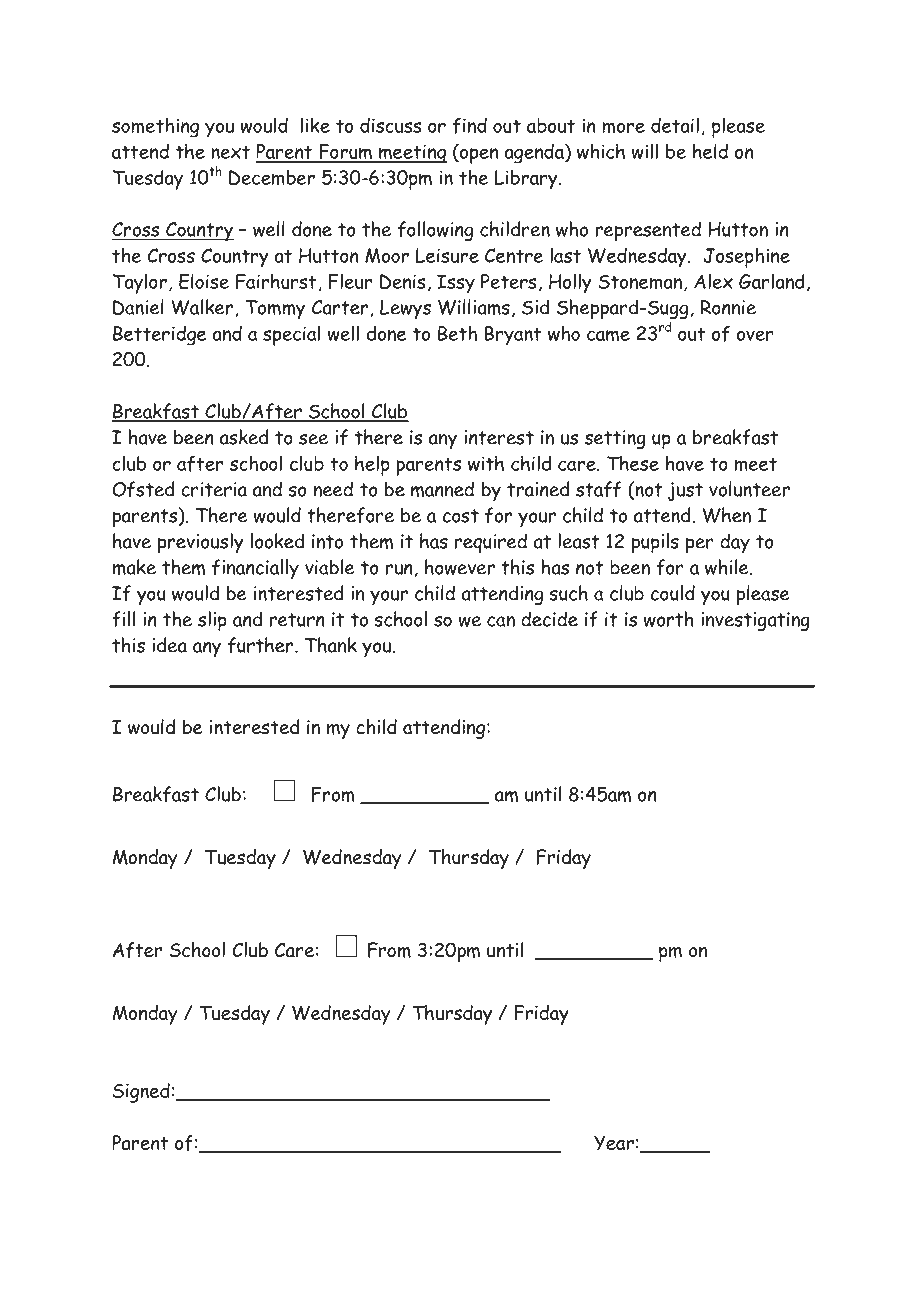 The height and width of the screenshot is (1308, 924). What do you see at coordinates (469, 125) in the screenshot?
I see `find` at bounding box center [469, 125].
